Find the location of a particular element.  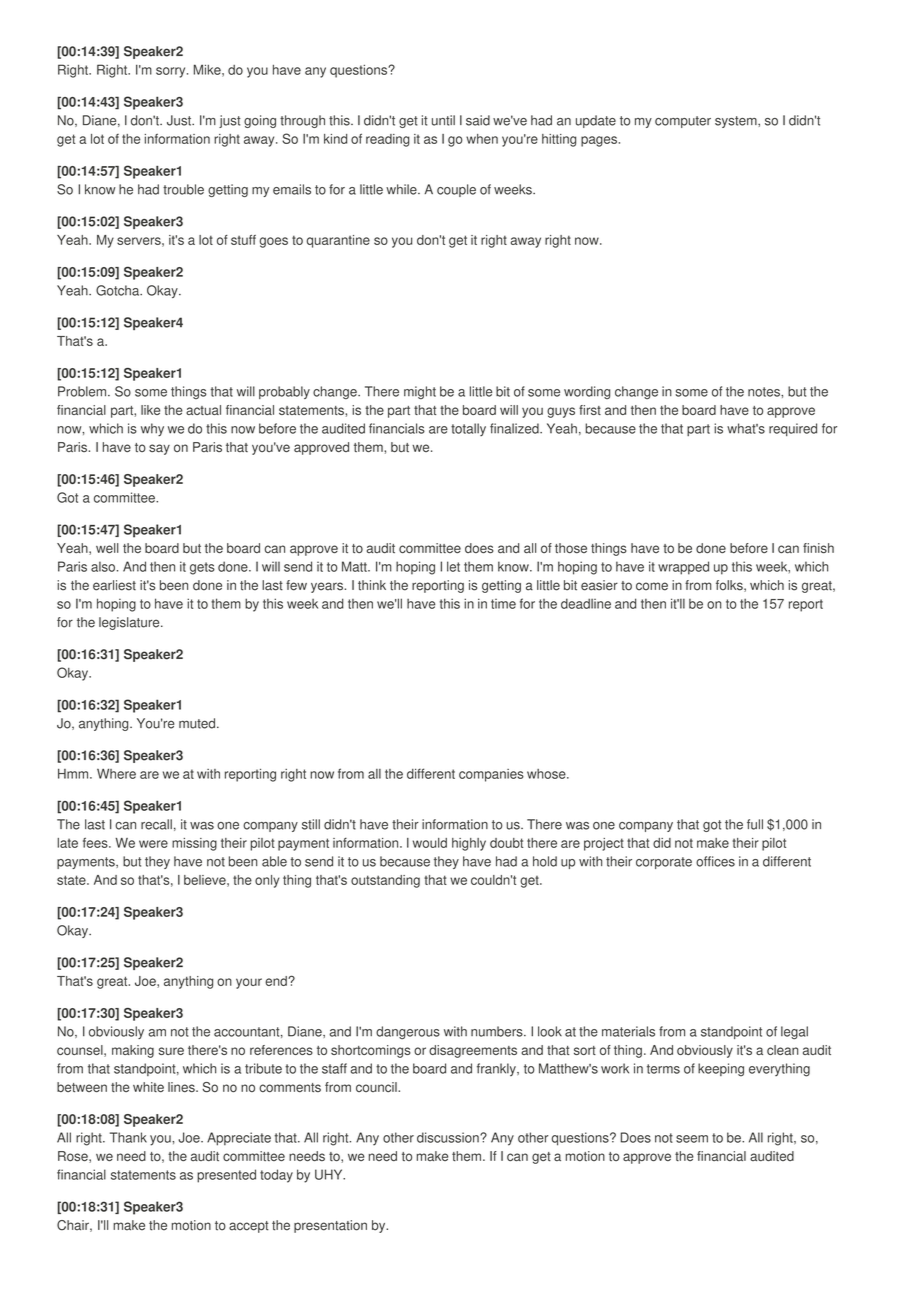

until is located at coordinates (443, 120).
